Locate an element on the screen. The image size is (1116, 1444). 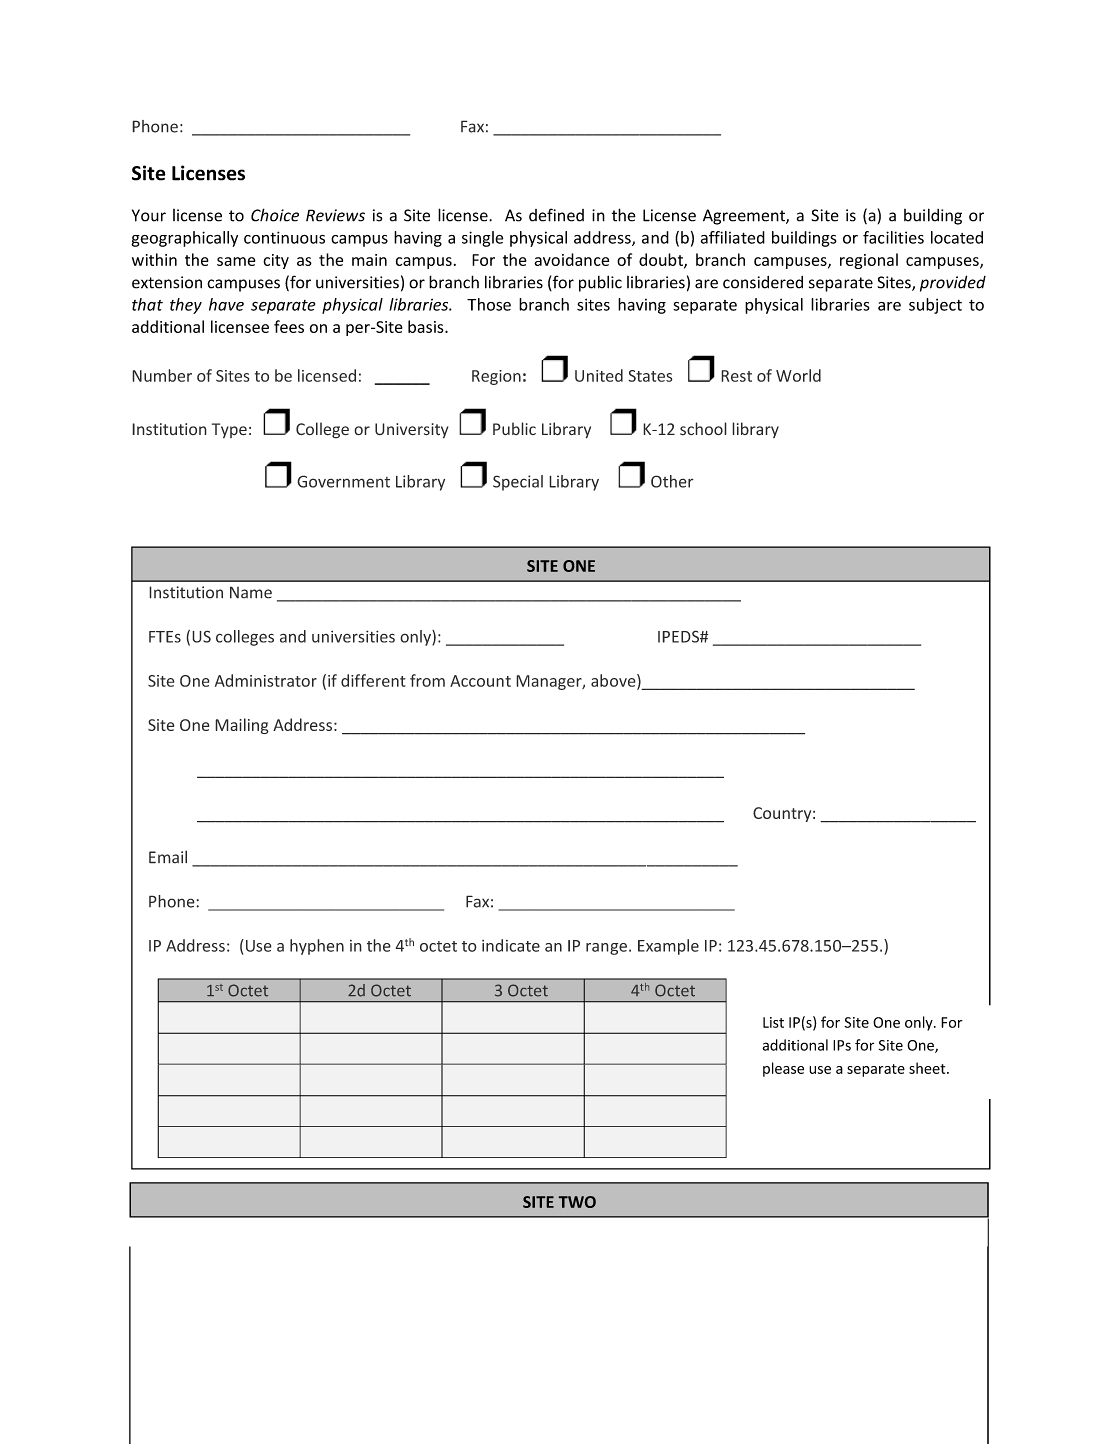
TWO is located at coordinates (577, 1202).
